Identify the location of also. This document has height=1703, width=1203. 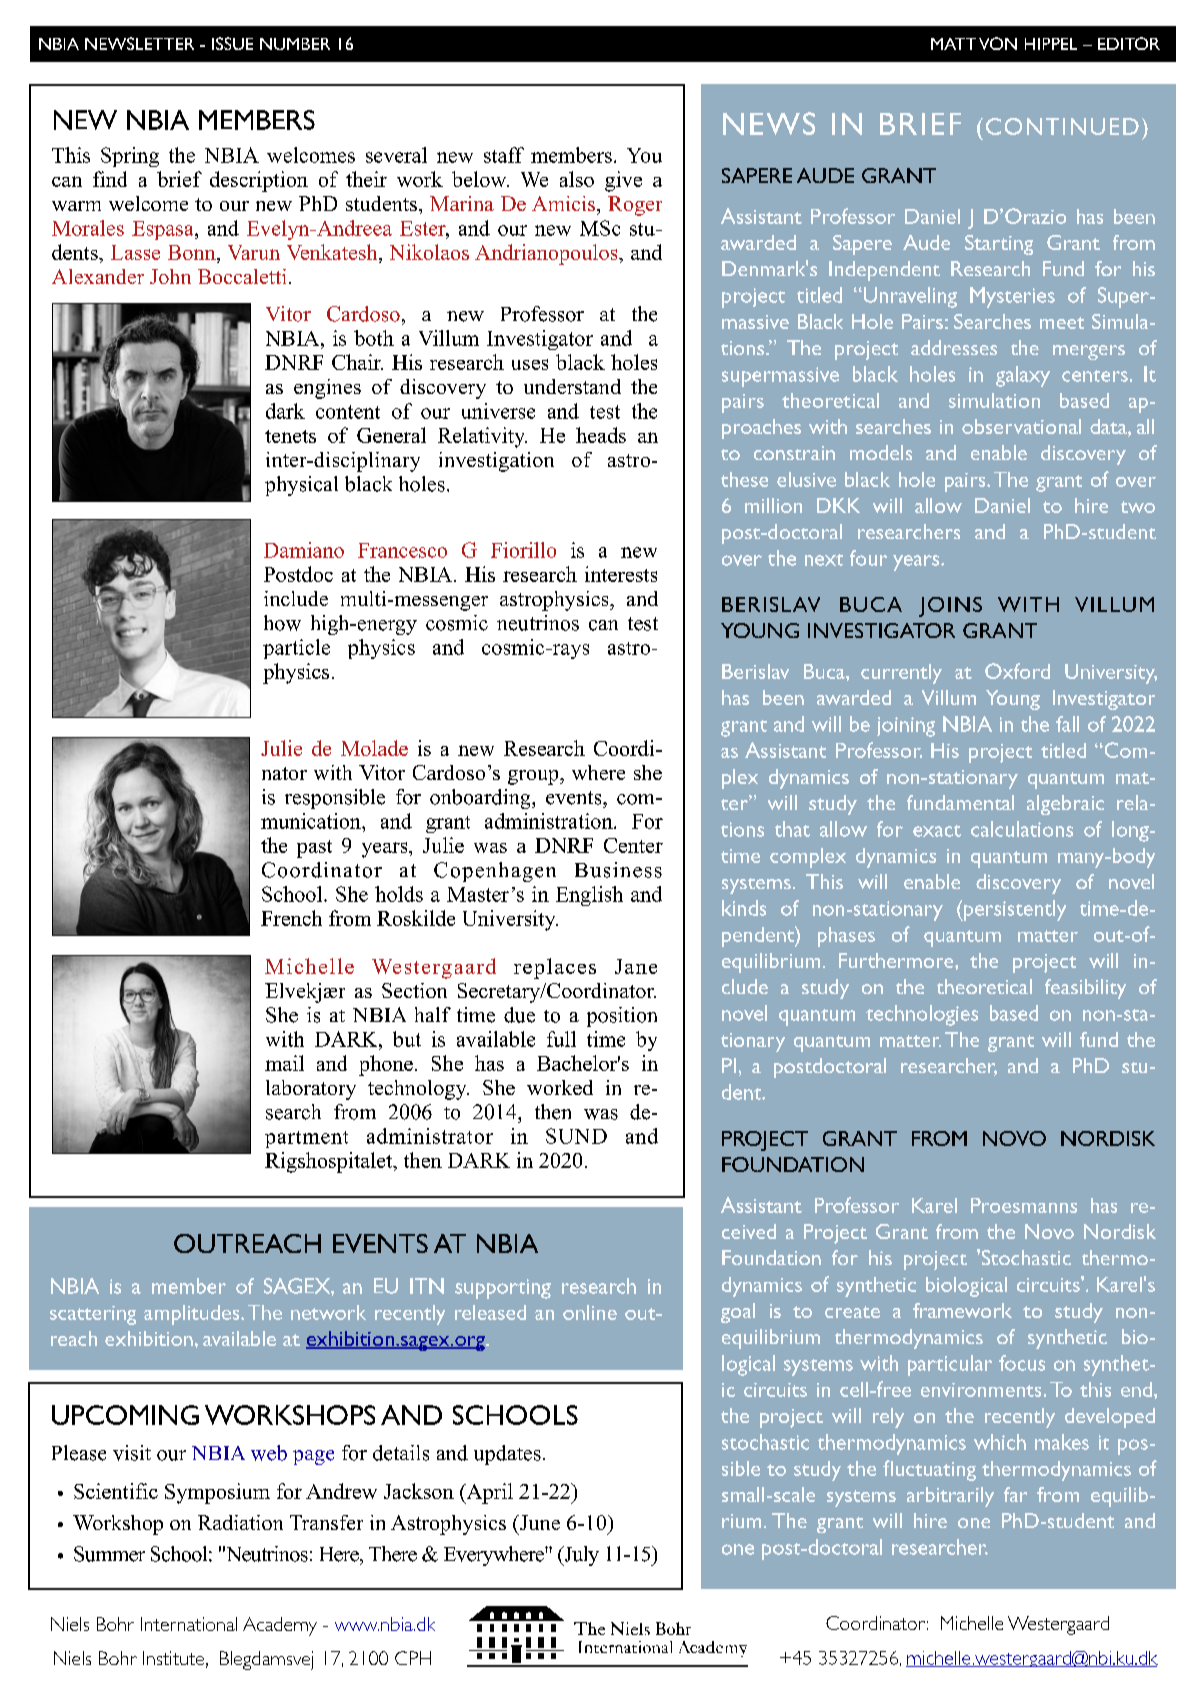
(577, 179).
